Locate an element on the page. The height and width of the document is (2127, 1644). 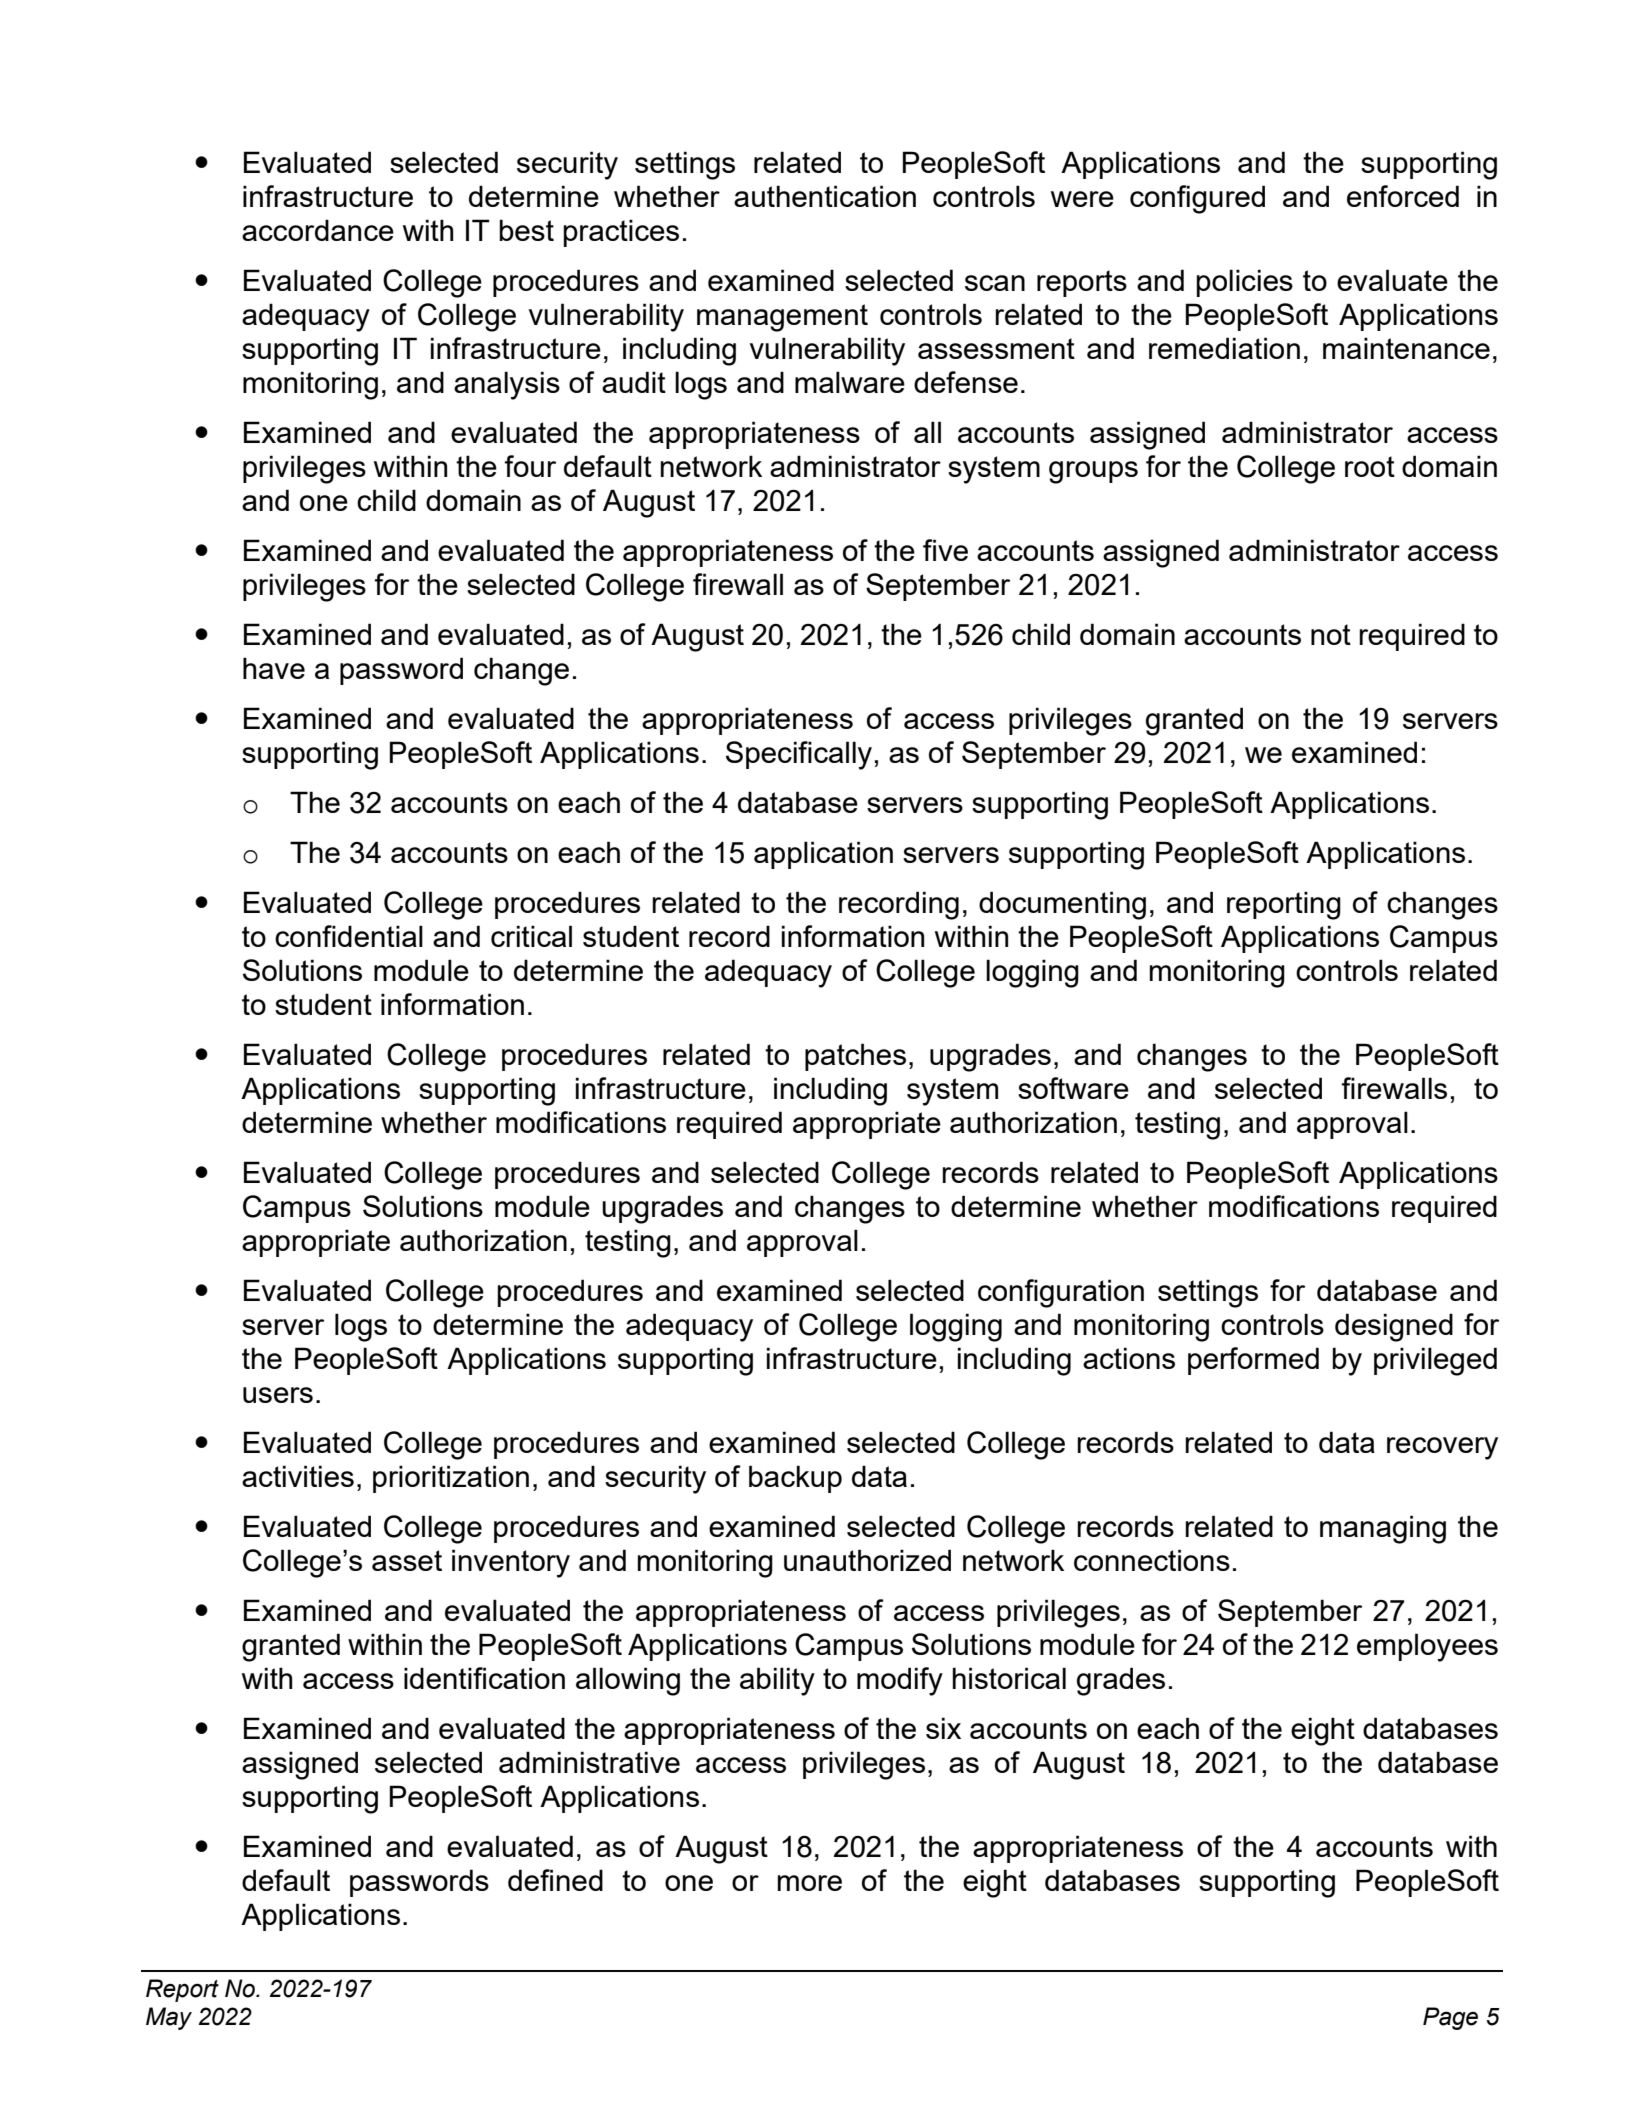
software is located at coordinates (1073, 1088).
